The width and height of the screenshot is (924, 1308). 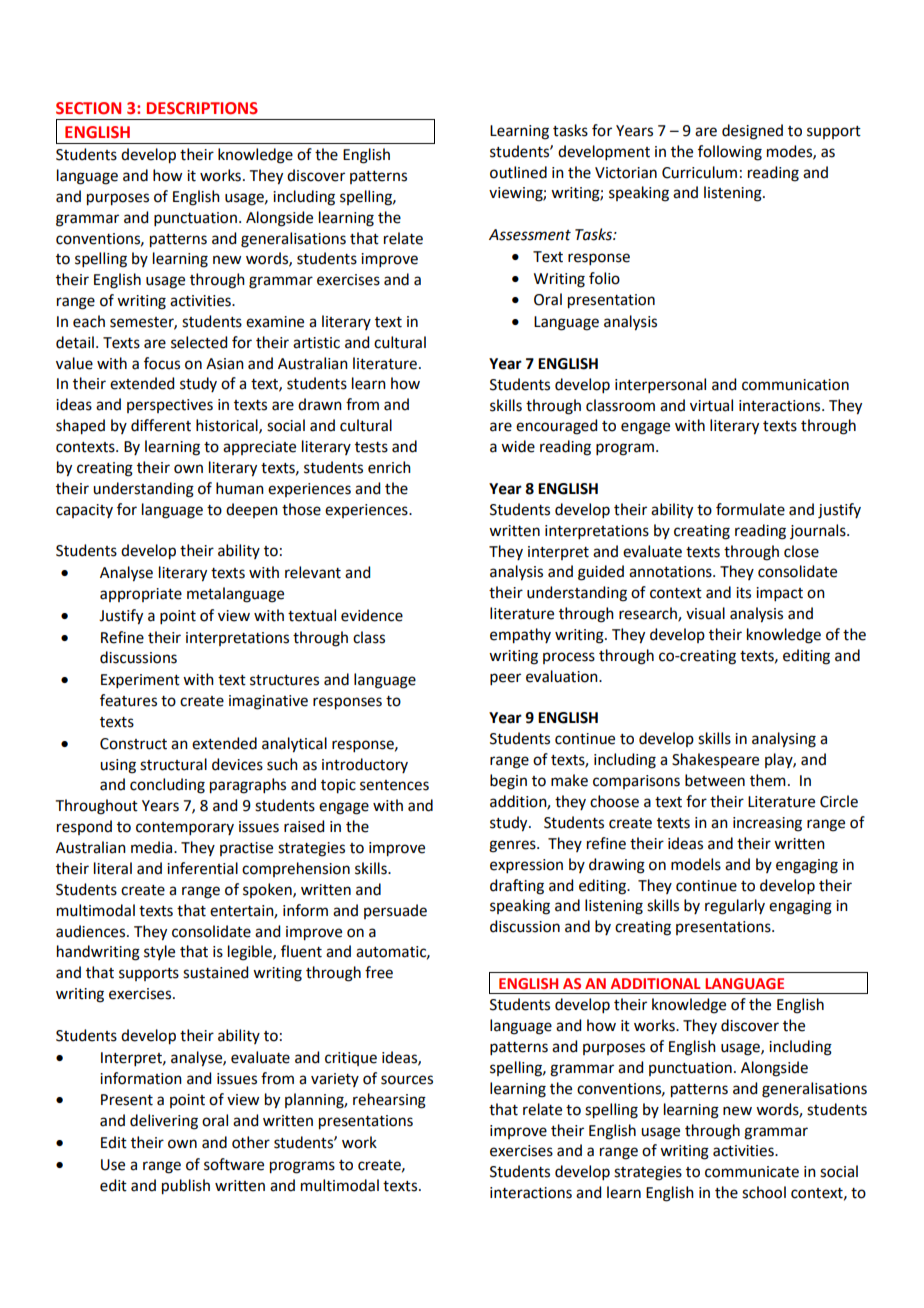 I want to click on designed, so click(x=752, y=132).
